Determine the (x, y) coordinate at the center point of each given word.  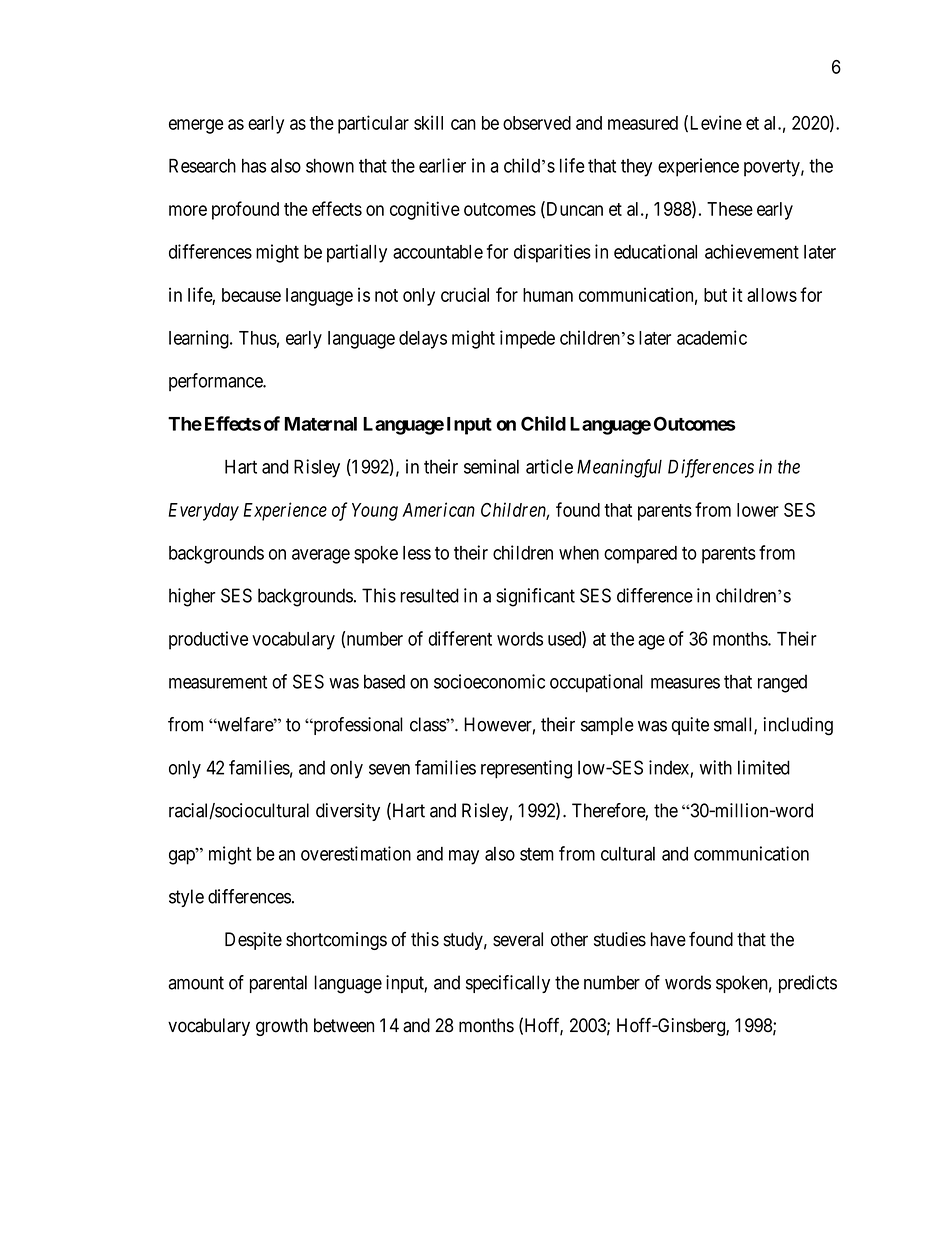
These (730, 209)
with (716, 767)
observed (537, 123)
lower (758, 510)
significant (535, 597)
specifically (508, 984)
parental (278, 984)
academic (712, 337)
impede (527, 339)
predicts (808, 984)
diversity (348, 812)
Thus (258, 338)
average (321, 556)
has (254, 166)
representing (526, 769)
